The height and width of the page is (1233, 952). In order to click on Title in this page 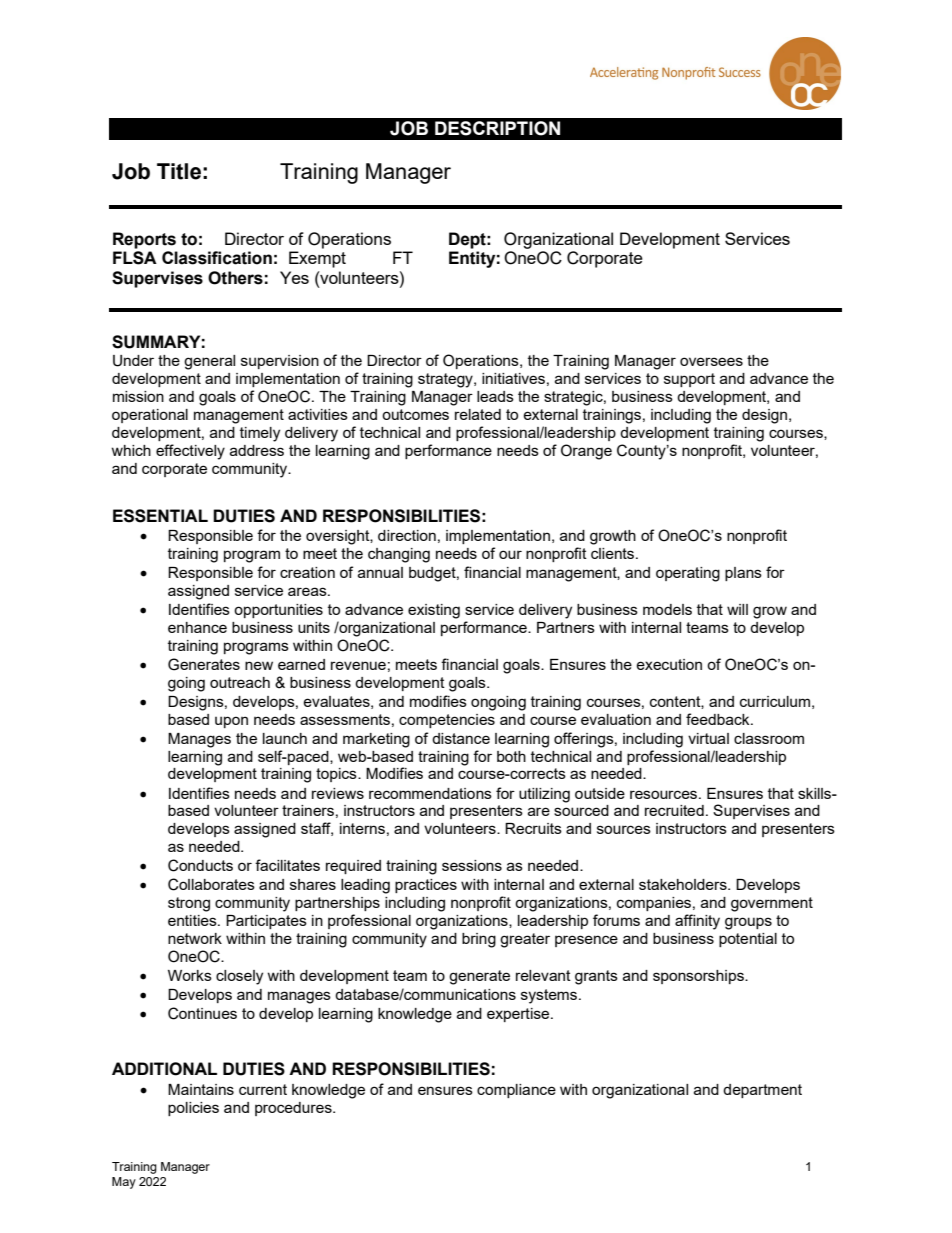, I will do `click(179, 171)`.
